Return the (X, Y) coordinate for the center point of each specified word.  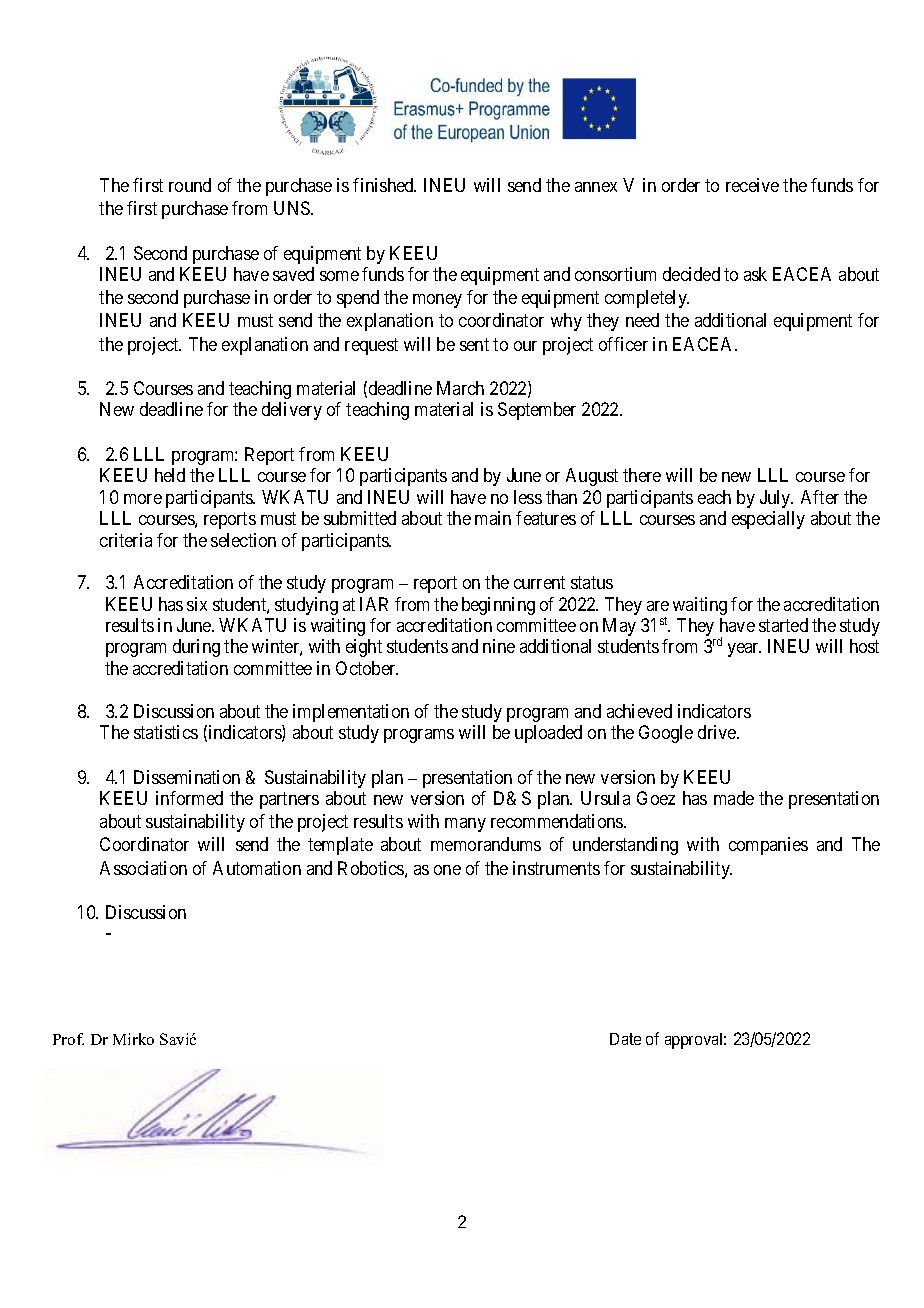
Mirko (133, 1039)
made (734, 798)
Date (625, 1039)
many (465, 825)
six (197, 604)
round (190, 185)
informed (189, 798)
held (170, 475)
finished (384, 185)
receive (752, 185)
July (776, 499)
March (460, 388)
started (783, 625)
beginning (498, 606)
